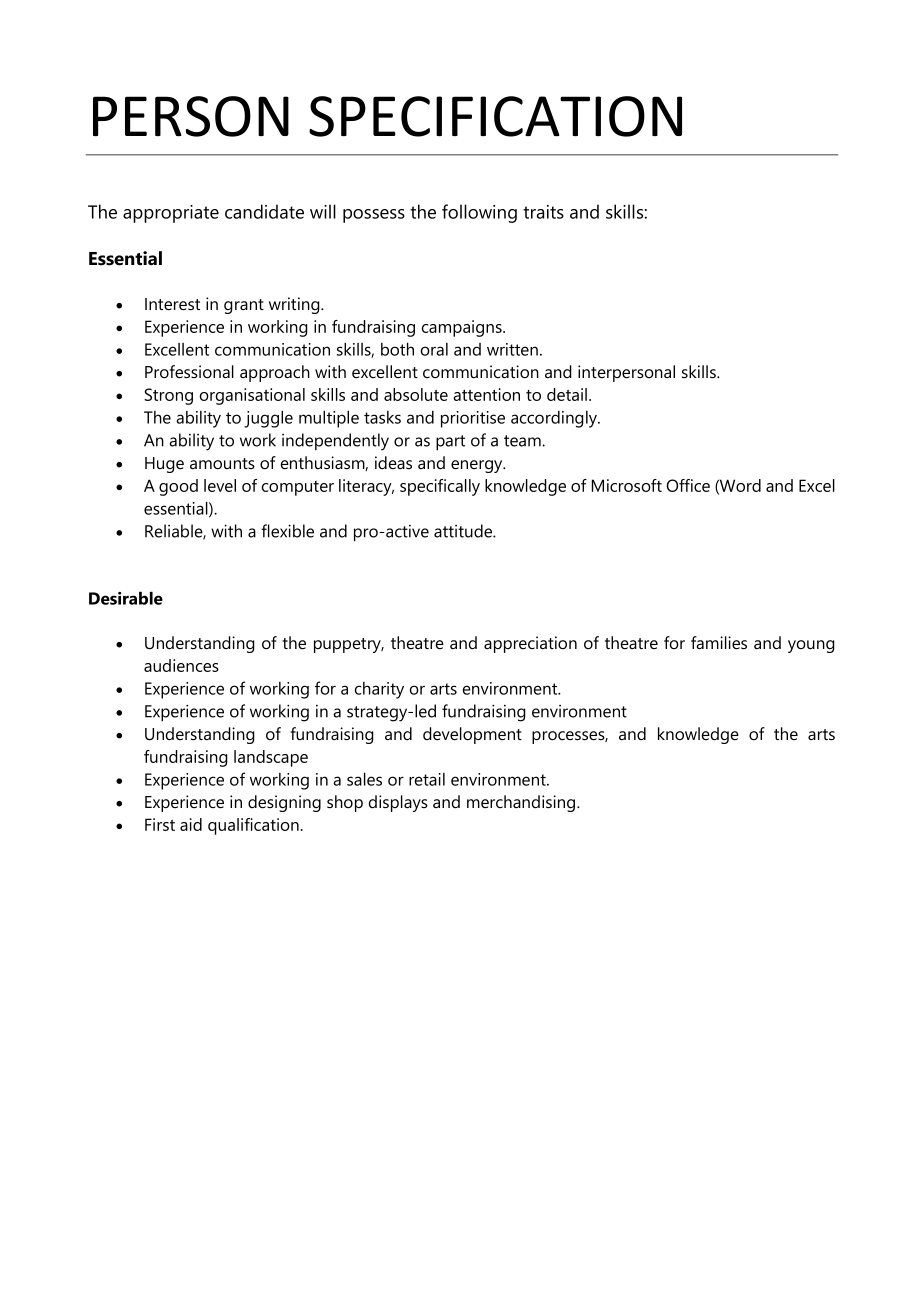 This screenshot has width=924, height=1308. Describe the element at coordinates (567, 394) in the screenshot. I see `detail` at that location.
